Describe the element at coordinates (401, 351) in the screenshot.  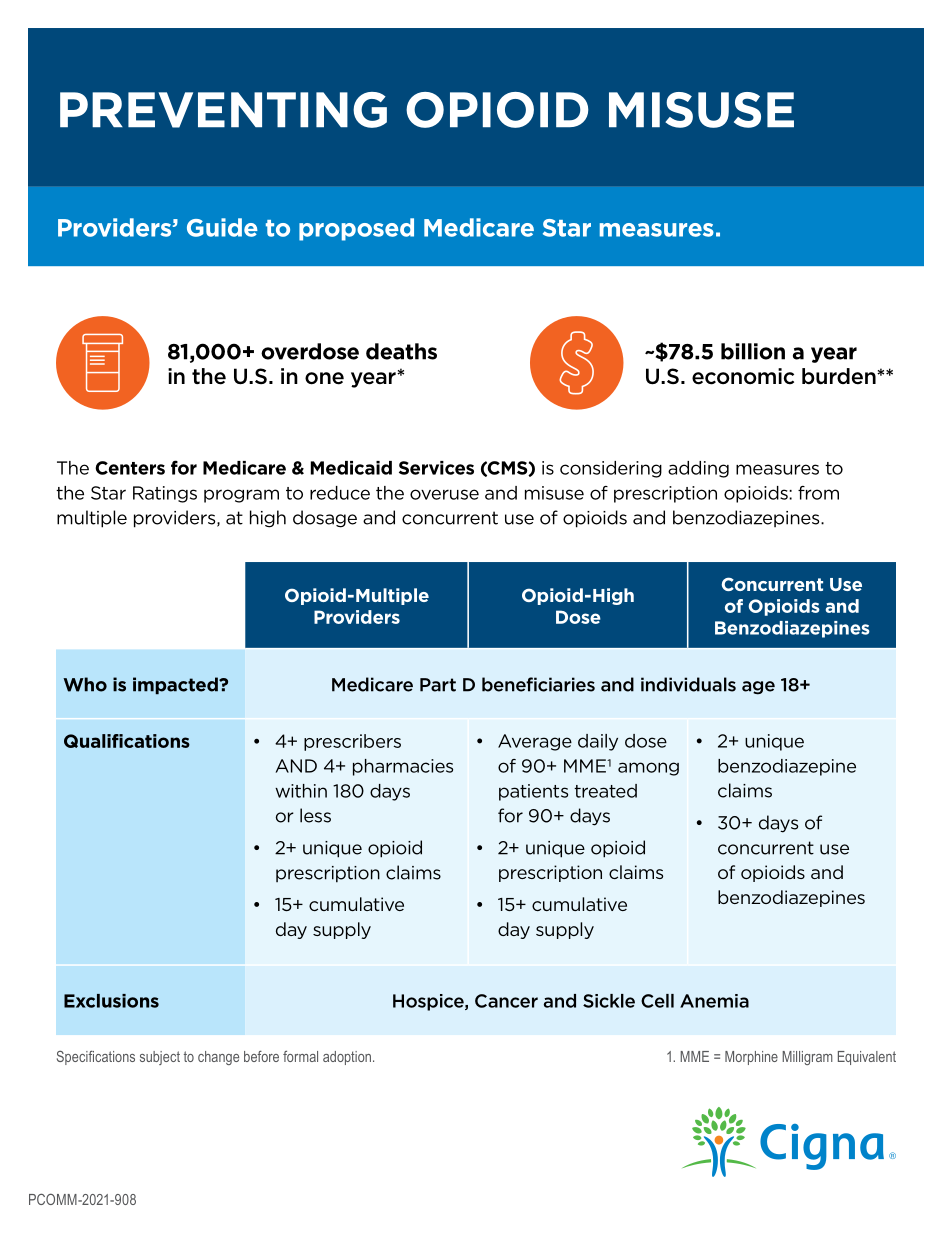
I see `deaths` at that location.
